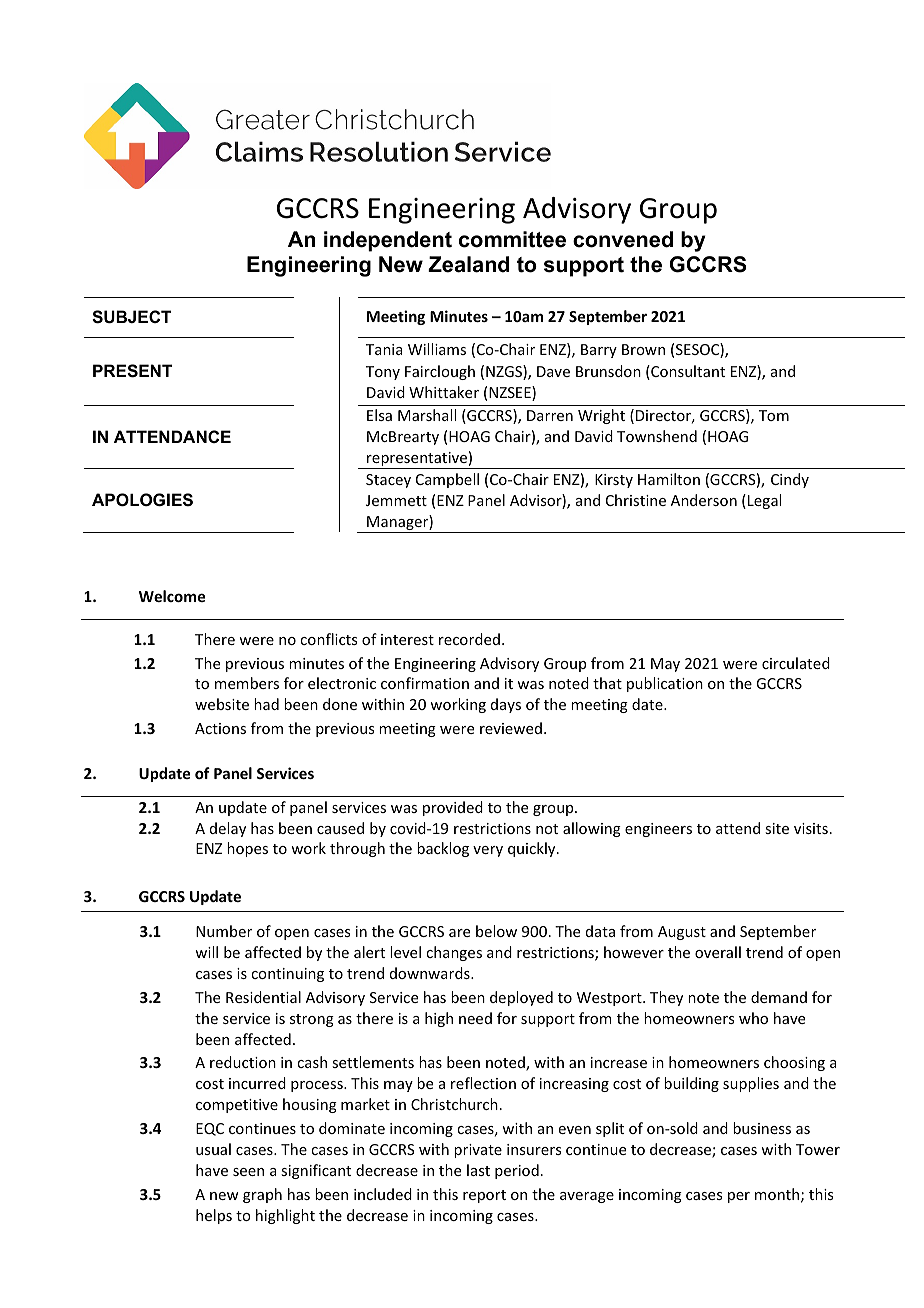  Describe the element at coordinates (224, 931) in the screenshot. I see `Number` at that location.
